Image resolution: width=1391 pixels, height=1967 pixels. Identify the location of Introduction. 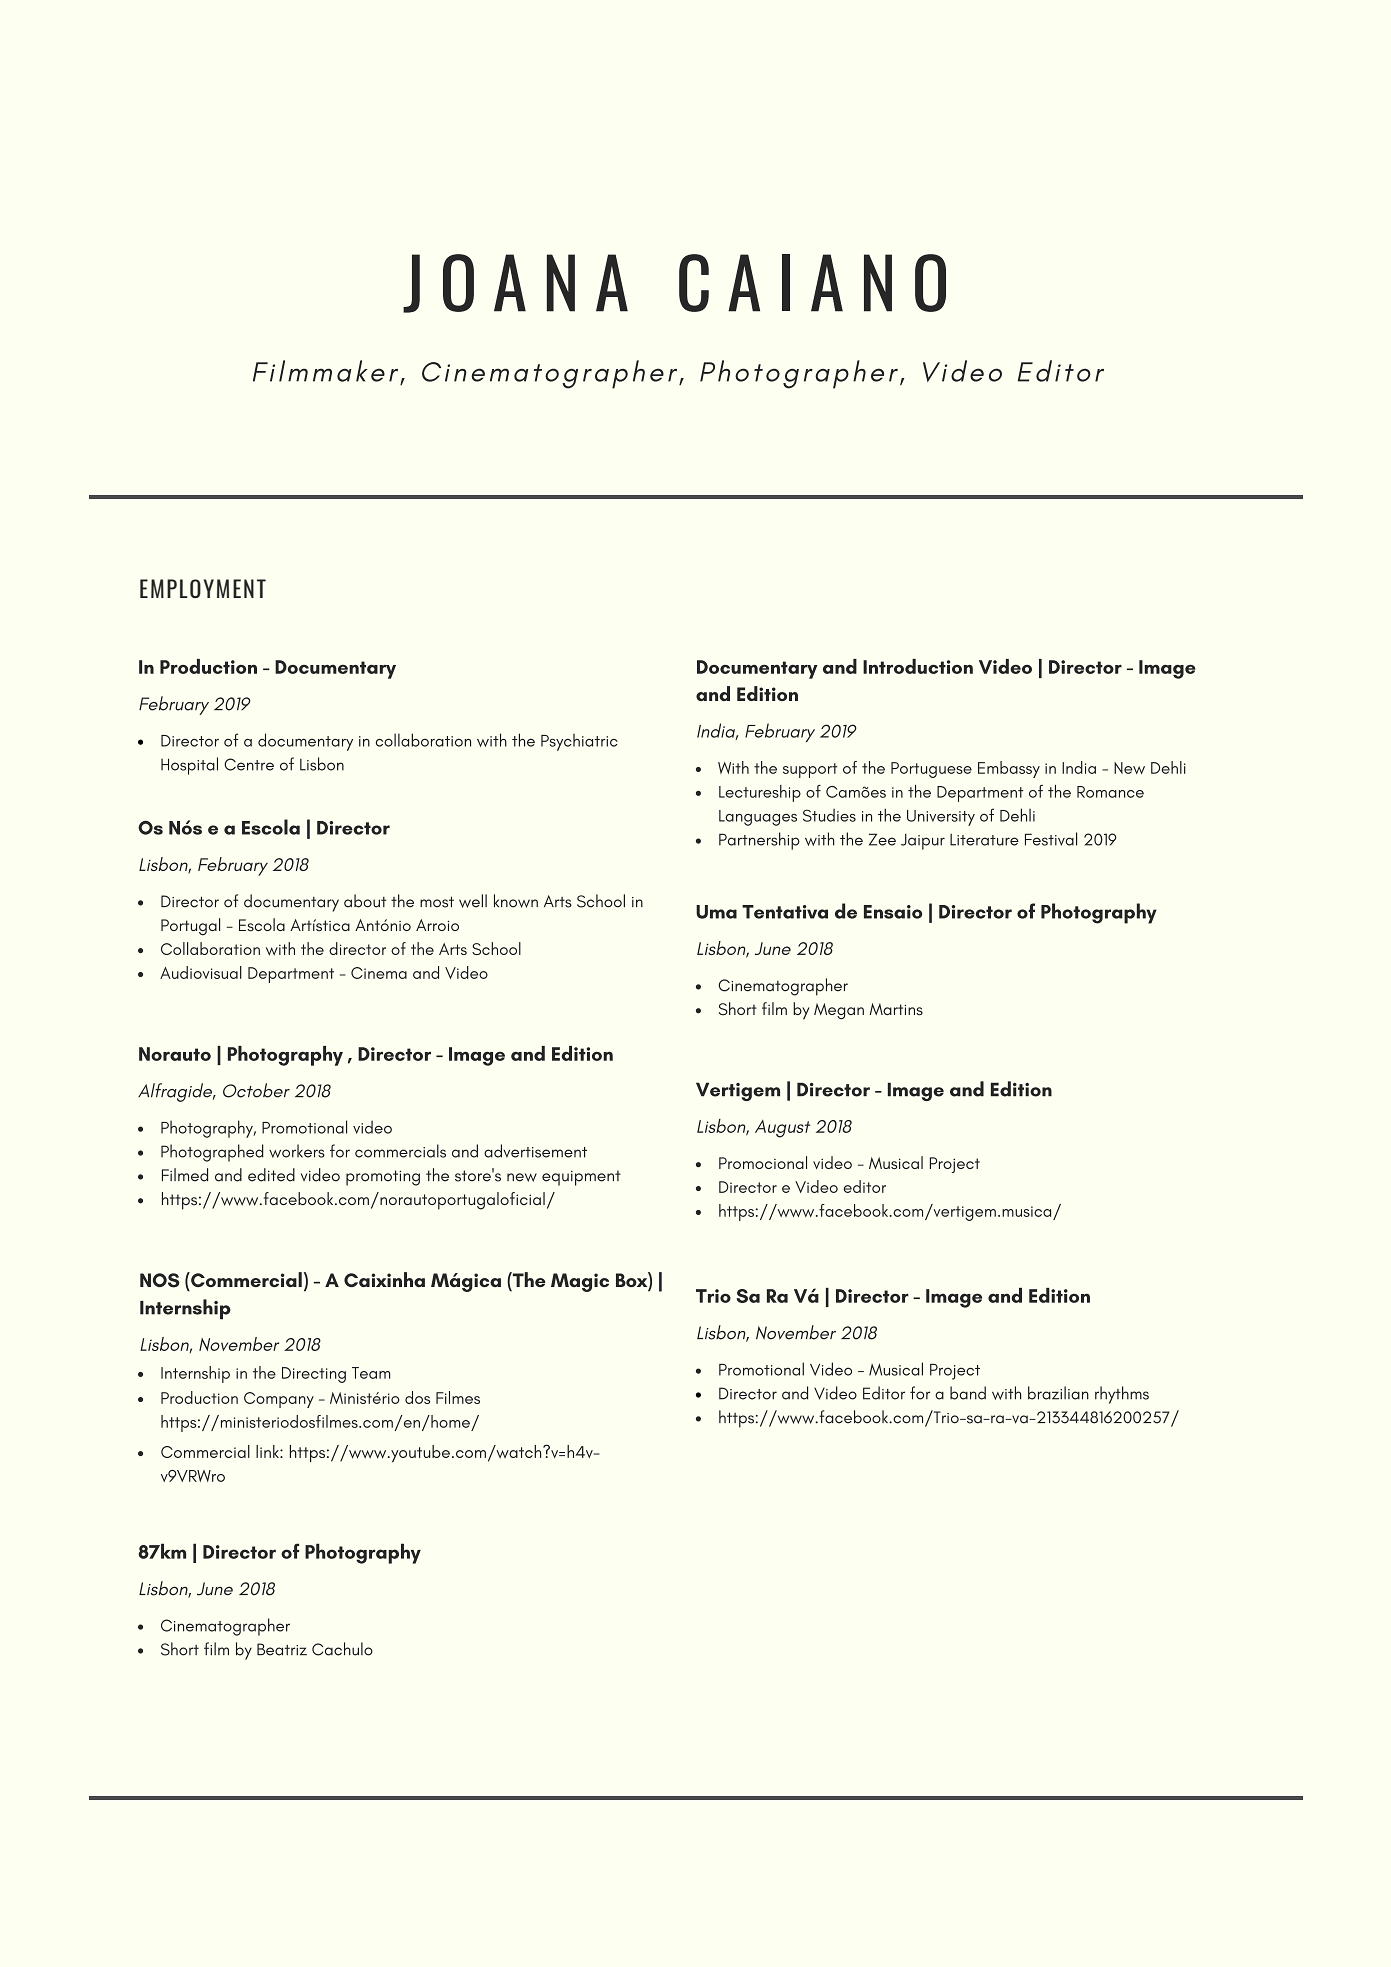
(918, 666).
